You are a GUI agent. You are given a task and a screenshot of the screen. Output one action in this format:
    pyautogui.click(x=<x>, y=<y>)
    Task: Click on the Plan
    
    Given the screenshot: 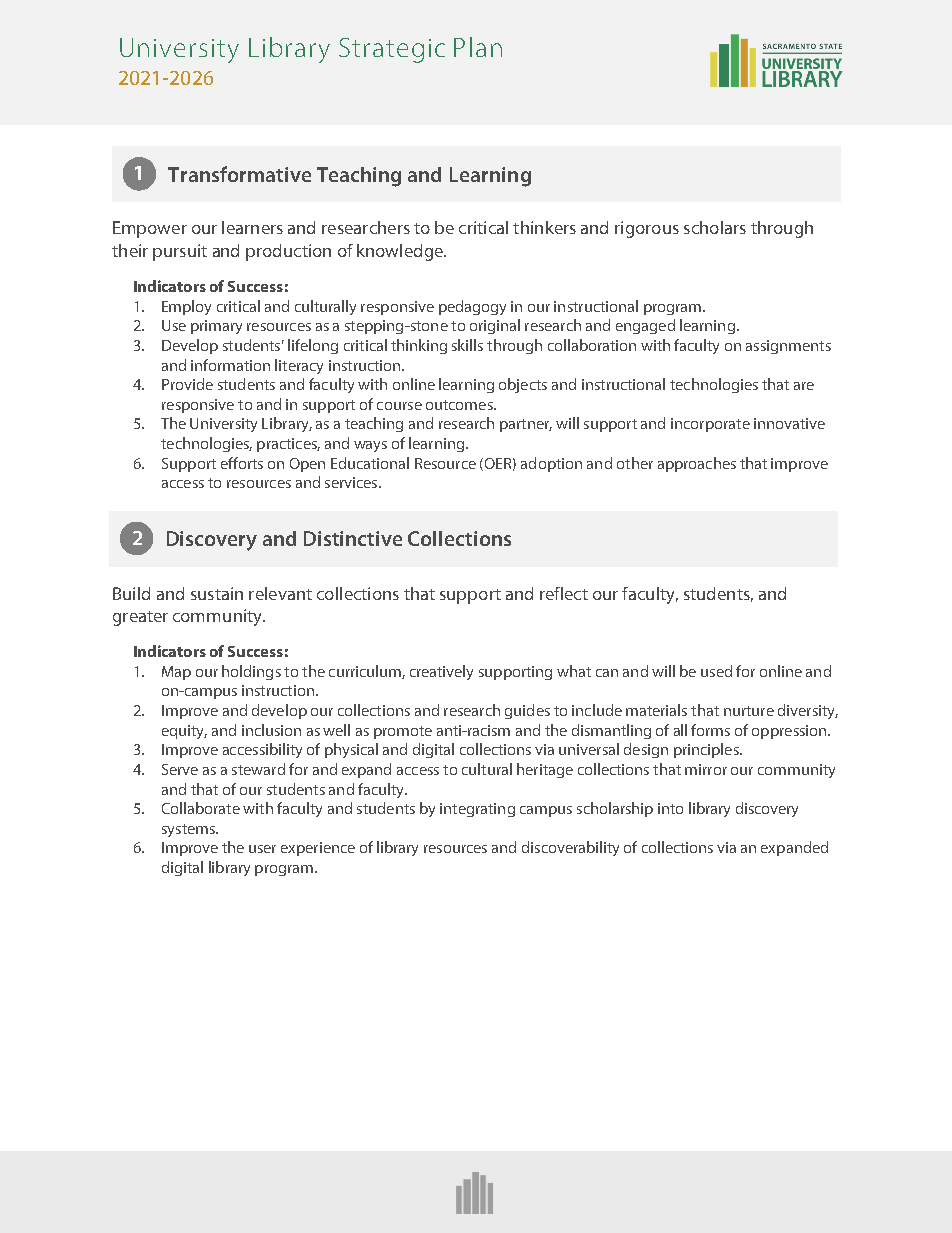 What is the action you would take?
    pyautogui.click(x=478, y=47)
